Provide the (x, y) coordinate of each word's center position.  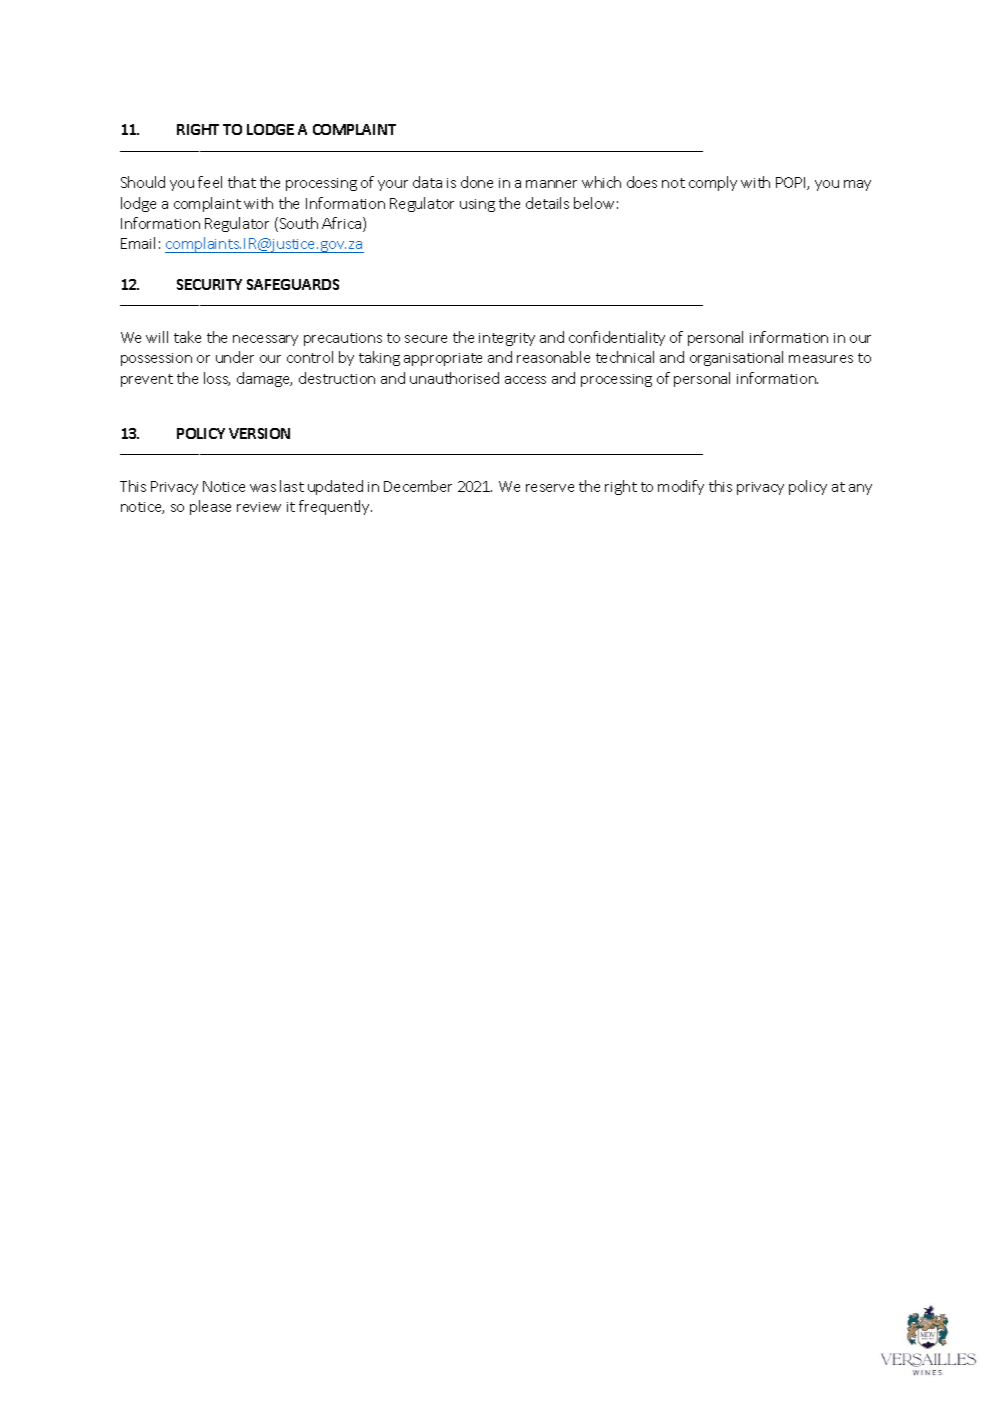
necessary (265, 340)
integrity (507, 339)
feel (210, 182)
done (477, 182)
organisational (736, 358)
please (210, 507)
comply (713, 183)
